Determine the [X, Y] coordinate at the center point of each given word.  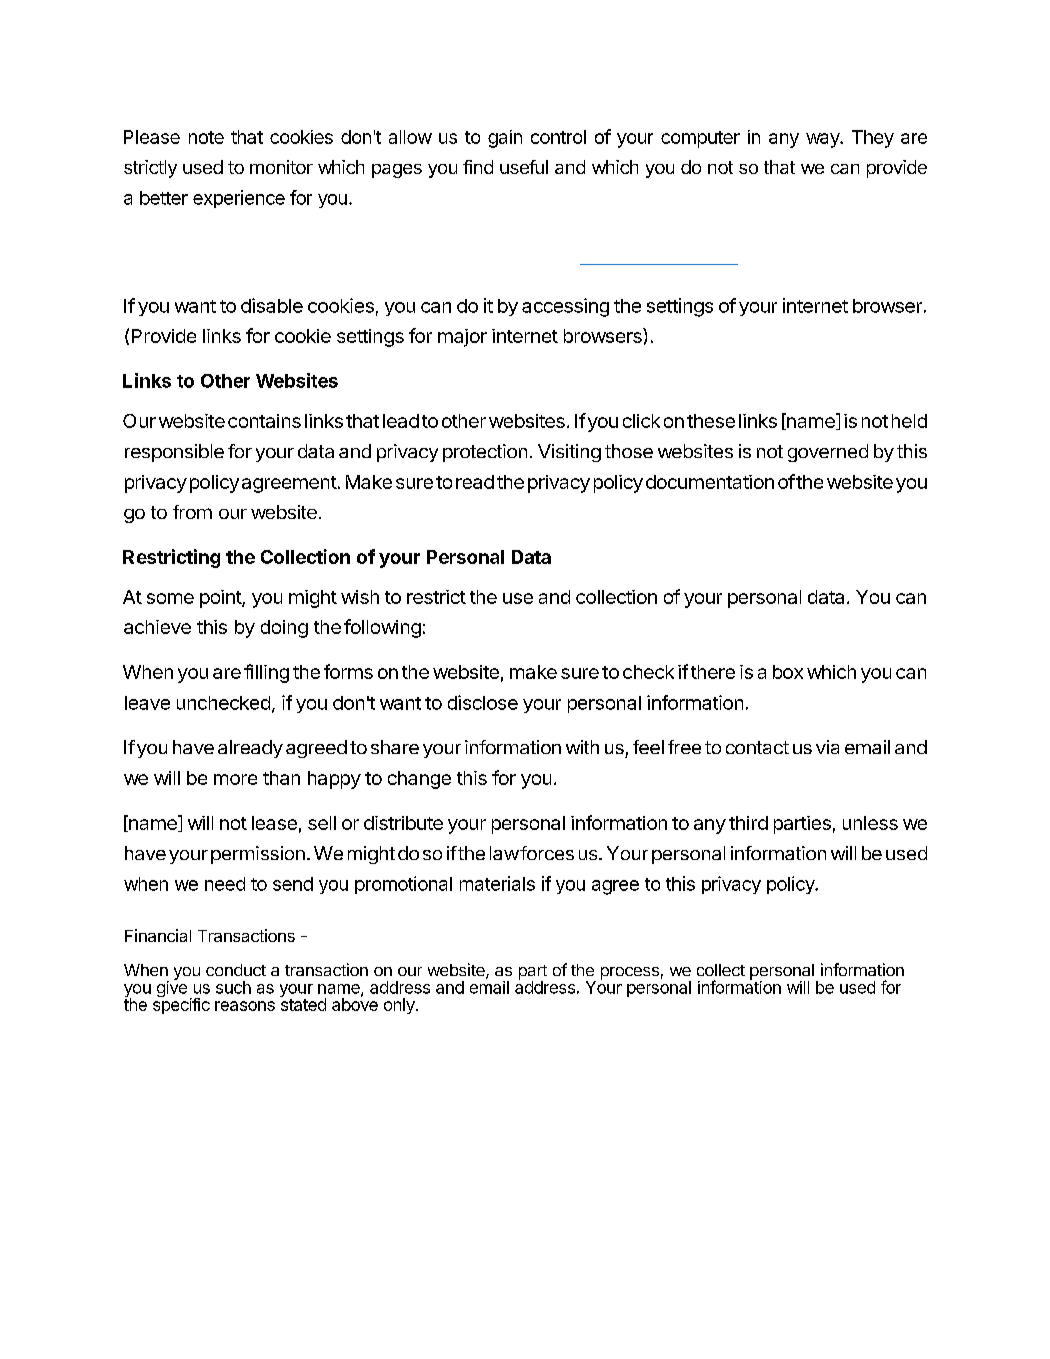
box [788, 672]
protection [485, 453]
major [462, 338]
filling [266, 673]
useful [524, 167]
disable [272, 305]
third [748, 823]
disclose [483, 702]
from [192, 512]
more [235, 779]
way [823, 140]
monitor [281, 167]
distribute [403, 823]
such [233, 987]
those [629, 451]
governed [828, 453]
